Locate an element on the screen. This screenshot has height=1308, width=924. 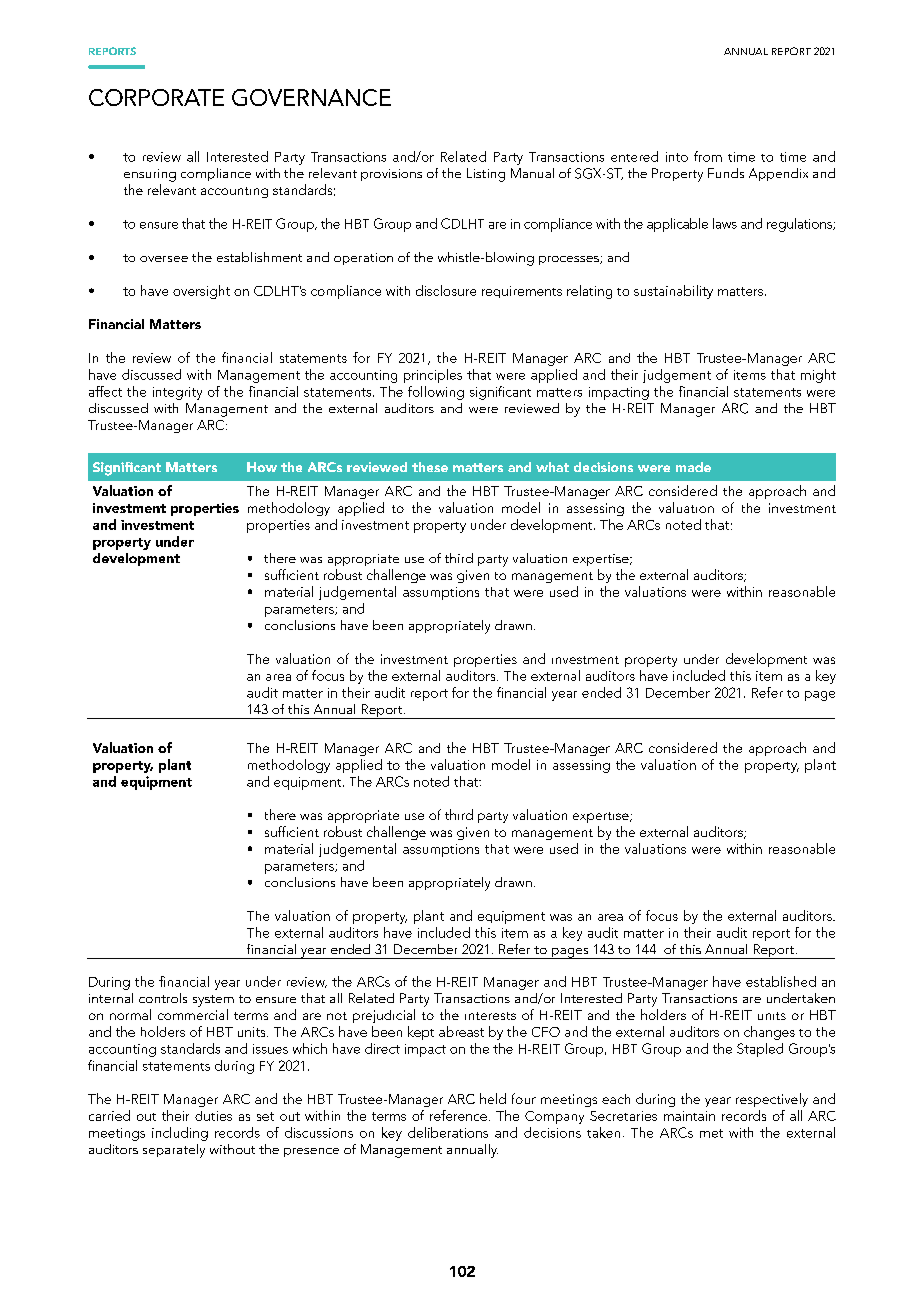
made is located at coordinates (693, 467).
